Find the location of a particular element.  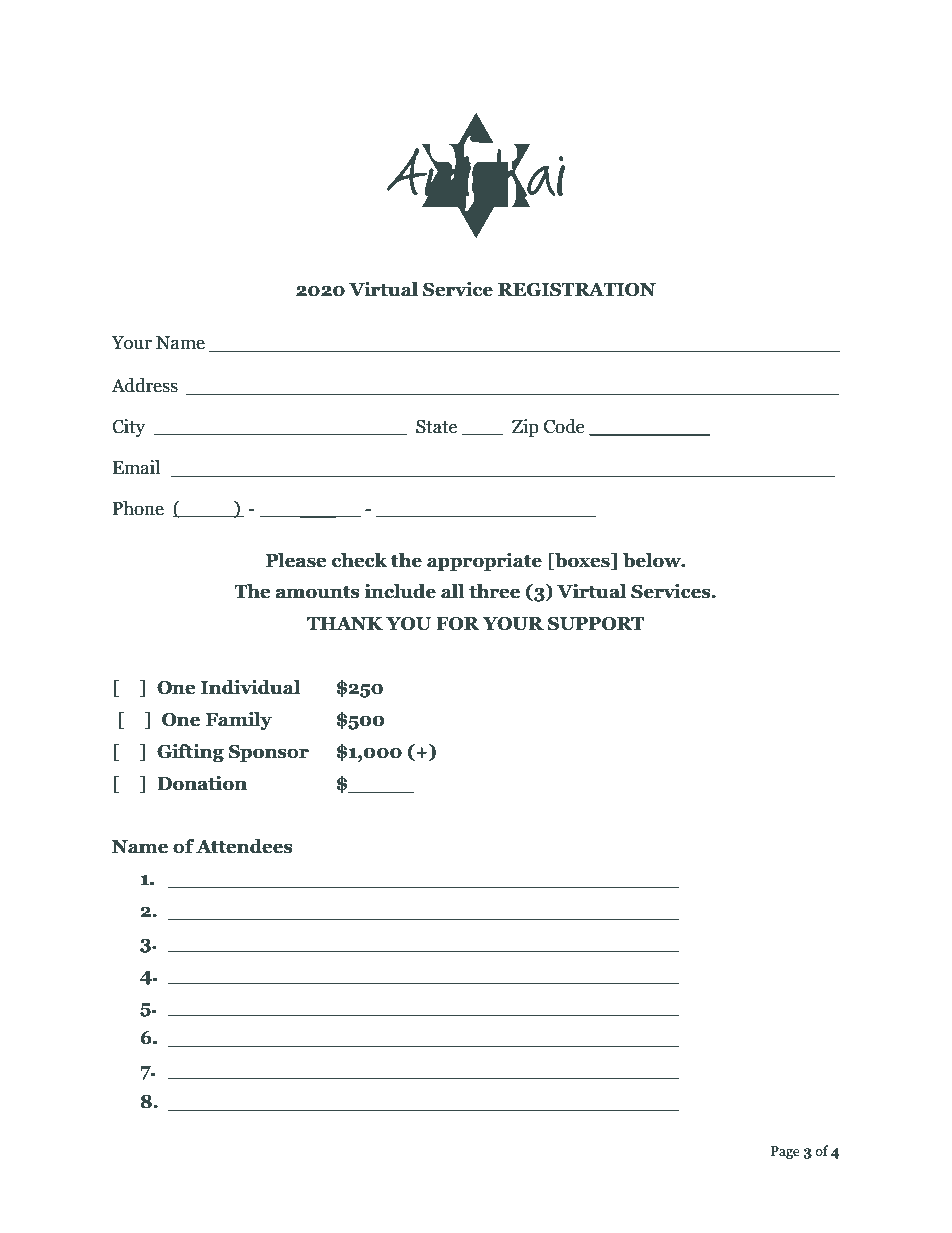

REGISTRATION is located at coordinates (577, 290).
